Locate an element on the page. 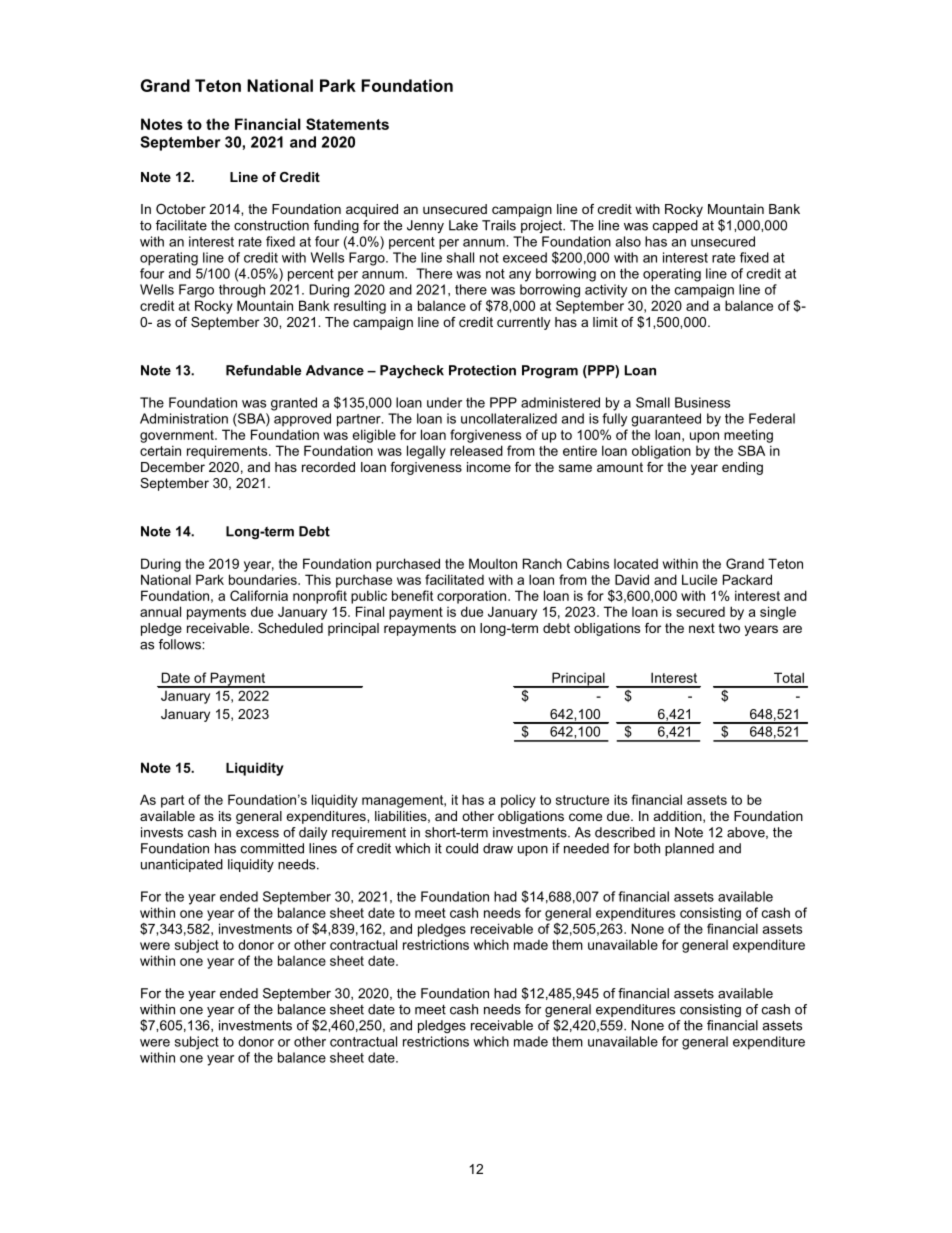 Image resolution: width=952 pixels, height=1233 pixels. could is located at coordinates (462, 848).
